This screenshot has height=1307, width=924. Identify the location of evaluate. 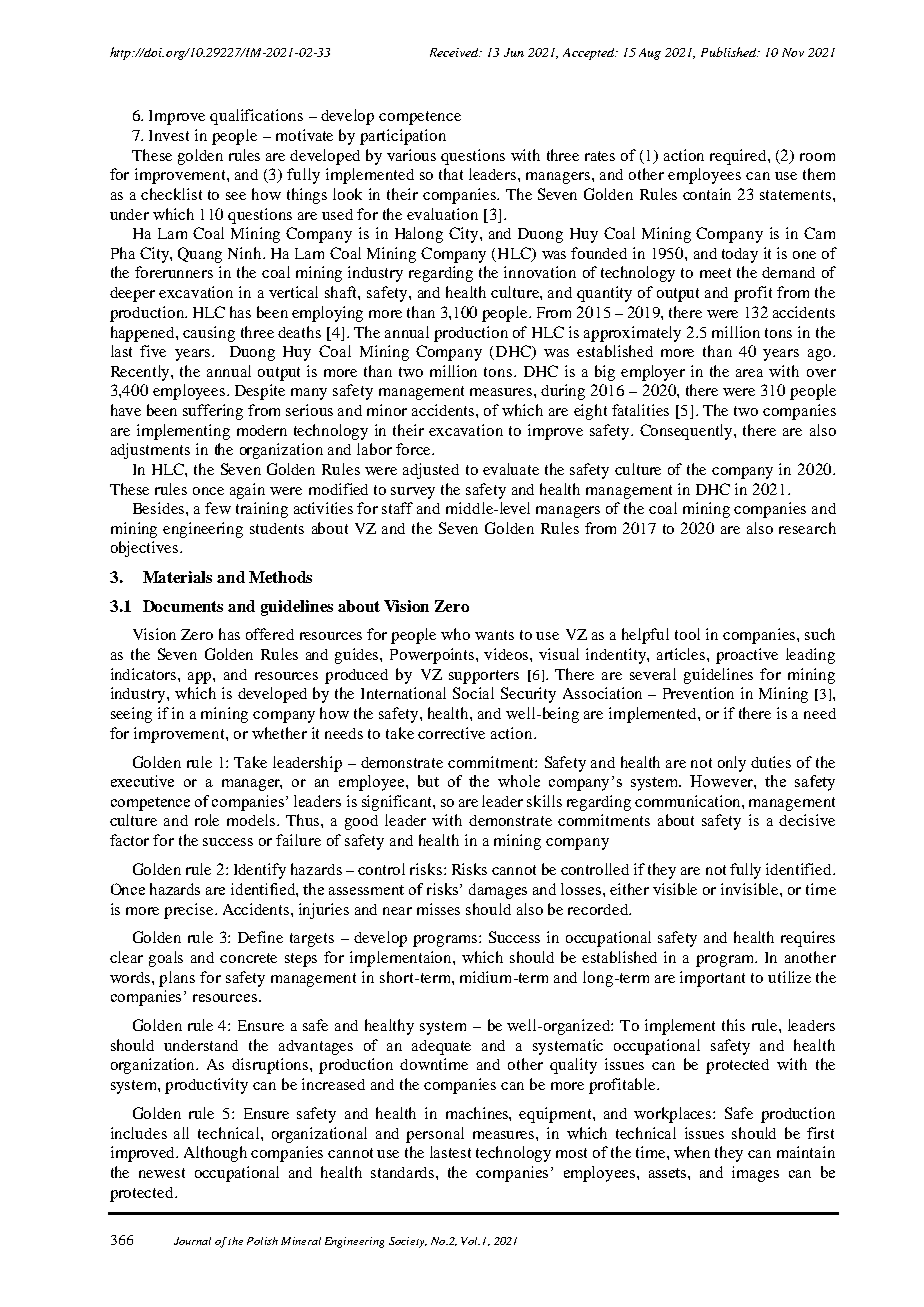
(511, 469).
